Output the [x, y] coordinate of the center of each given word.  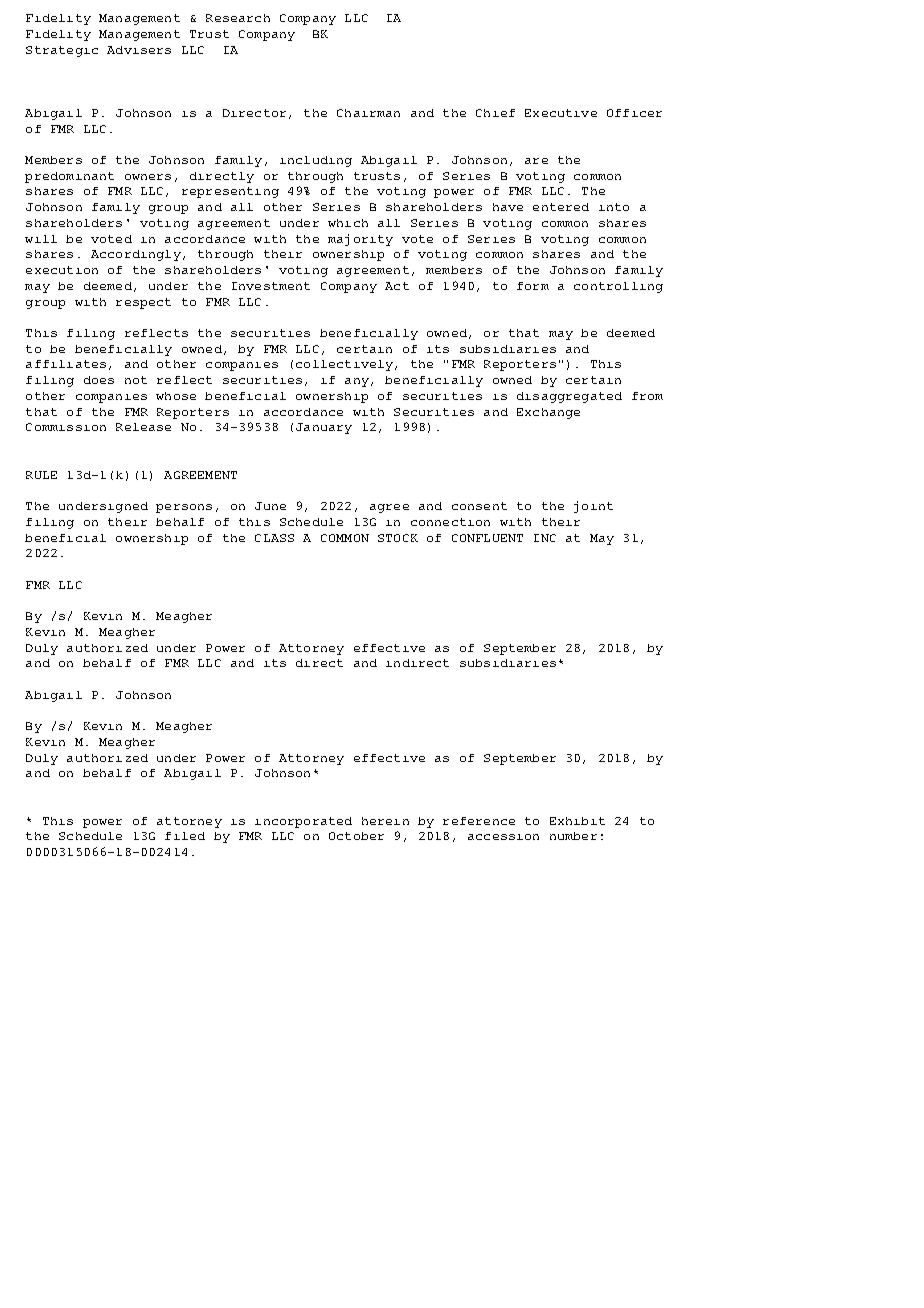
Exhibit [577, 821]
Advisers [139, 50]
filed [185, 836]
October [356, 836]
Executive [561, 113]
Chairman [368, 113]
